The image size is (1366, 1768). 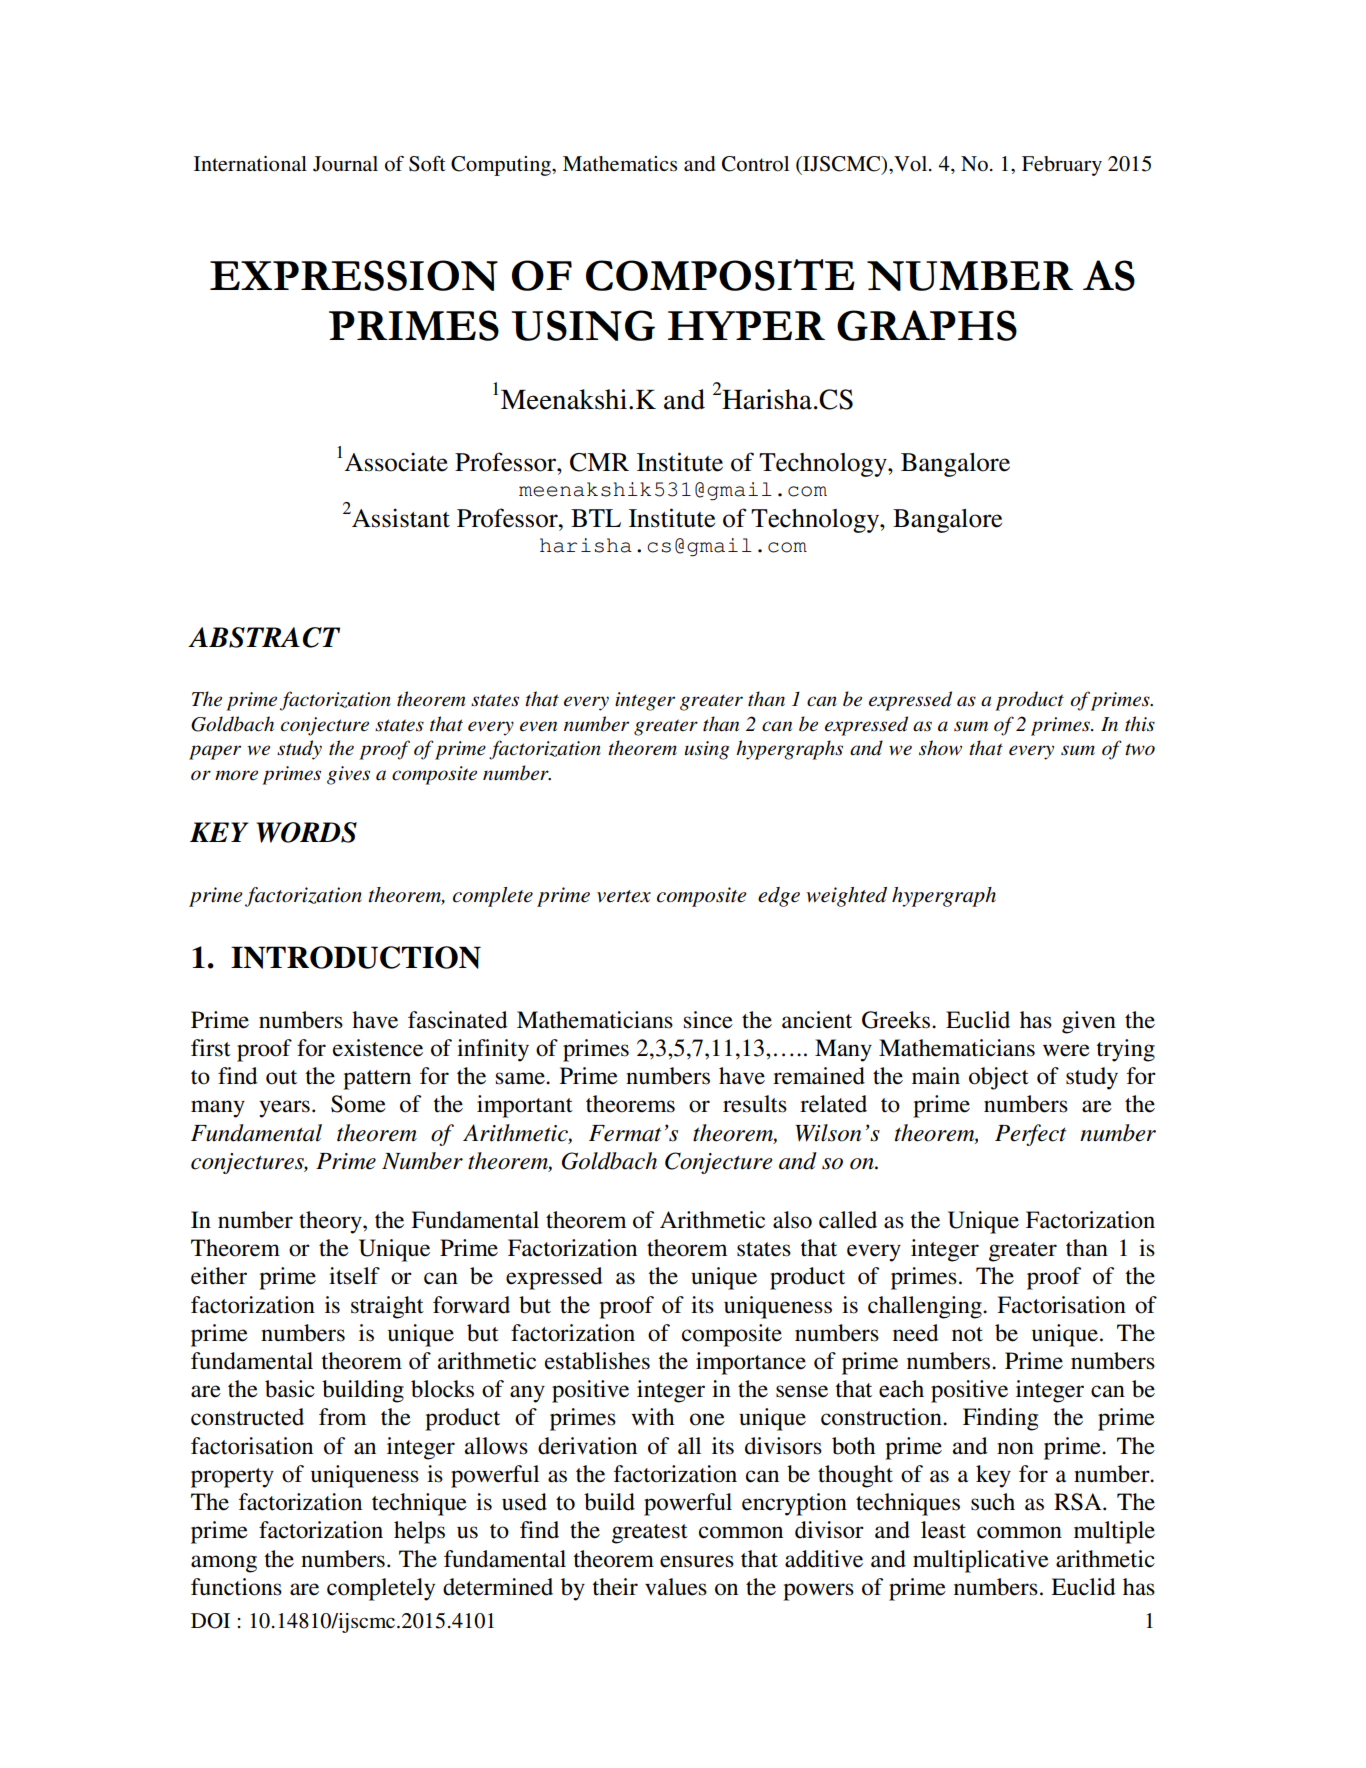 I want to click on values, so click(x=676, y=1587).
